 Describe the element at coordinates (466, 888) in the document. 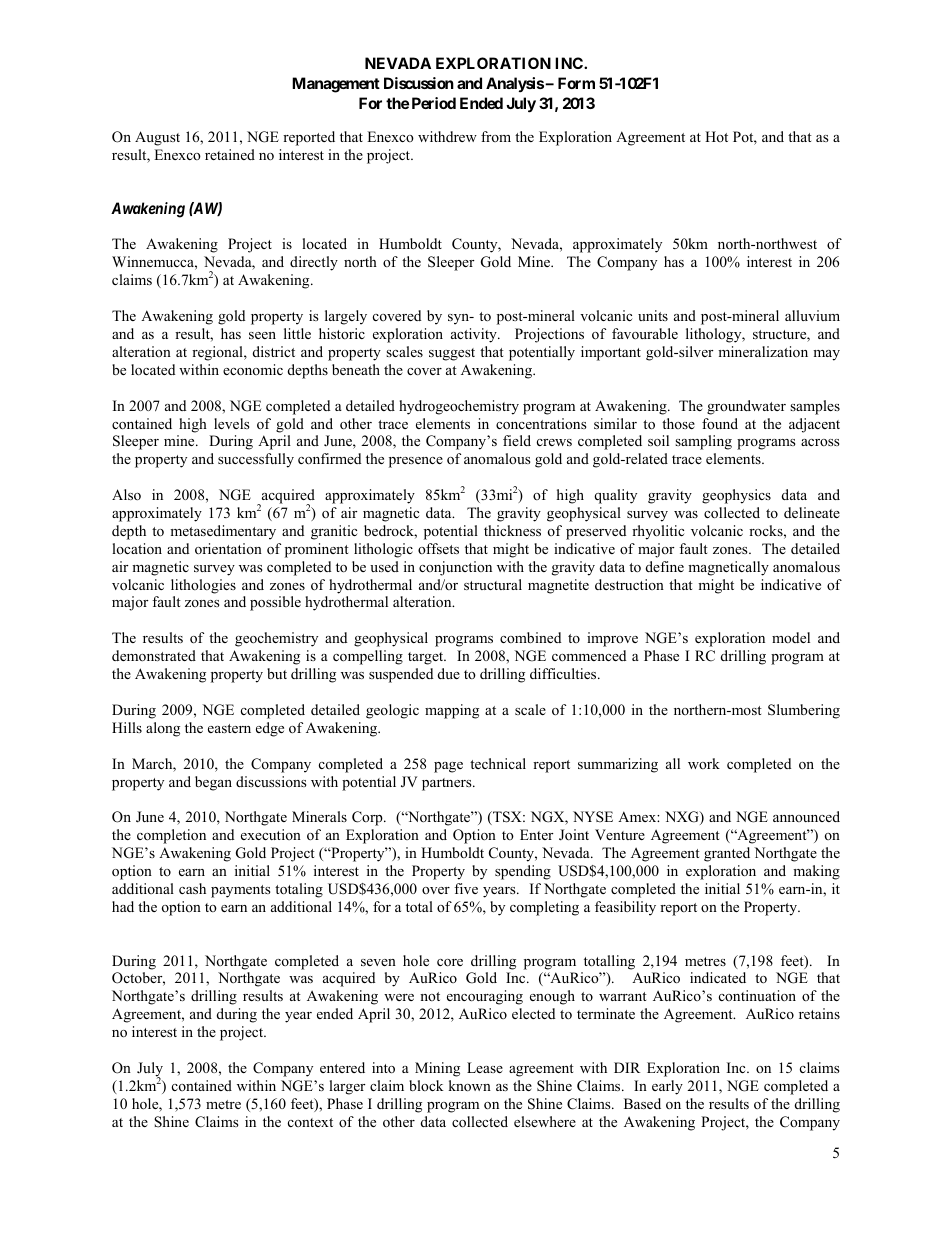

I see `five` at that location.
